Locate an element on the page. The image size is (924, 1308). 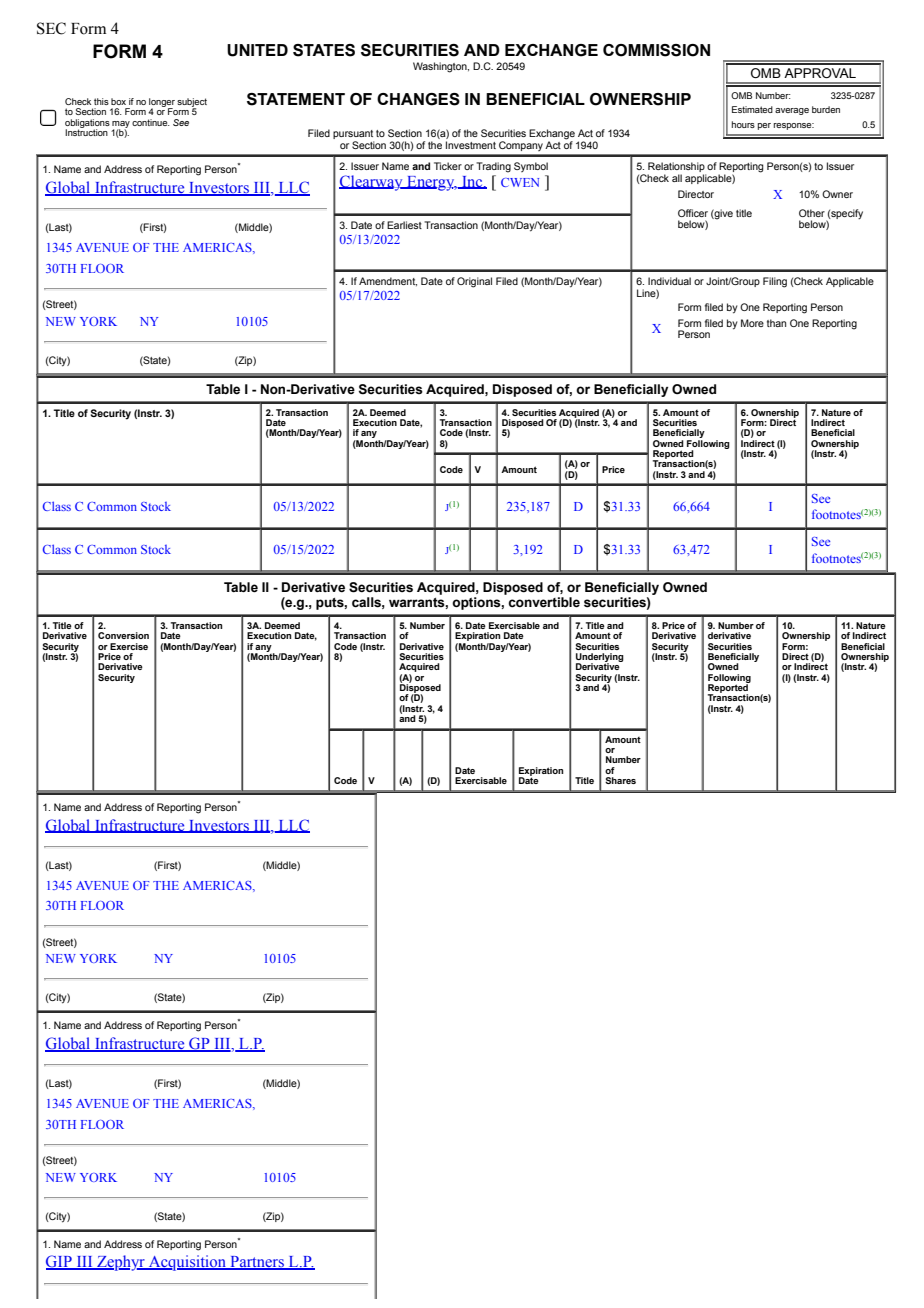
Zephyr is located at coordinates (121, 1263).
